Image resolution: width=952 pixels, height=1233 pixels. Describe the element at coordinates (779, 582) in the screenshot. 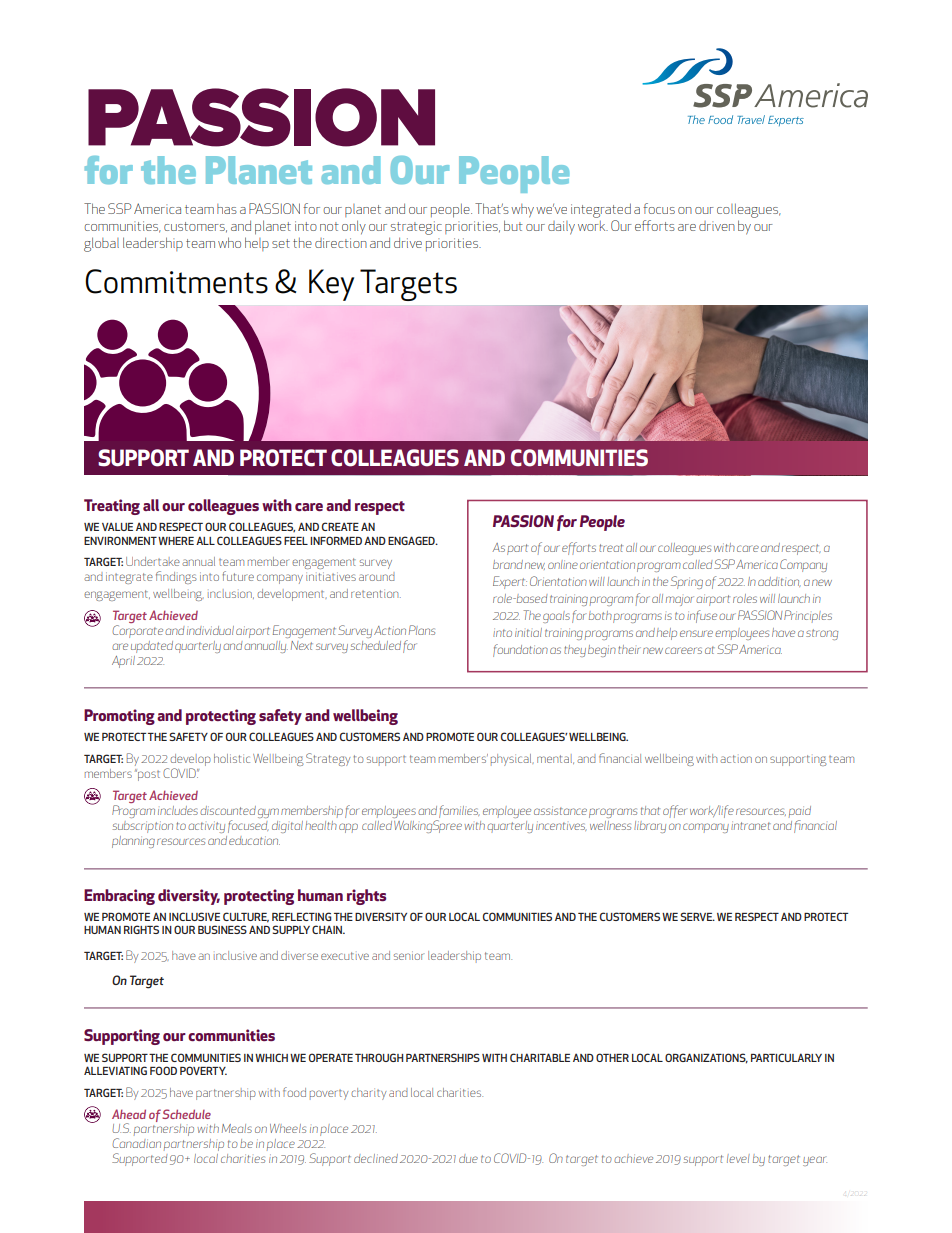

I see `addition` at that location.
